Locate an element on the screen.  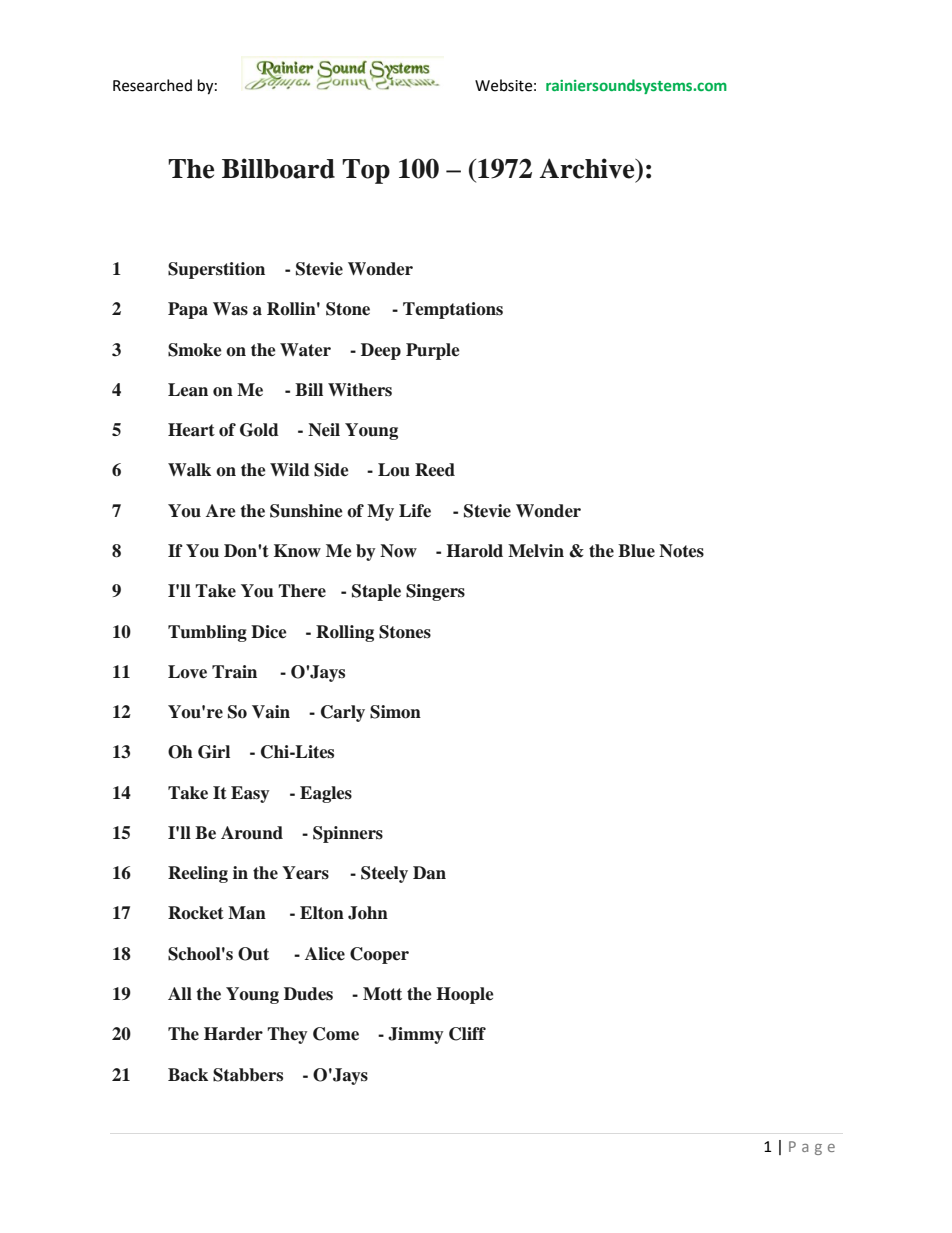
Notes is located at coordinates (681, 551).
